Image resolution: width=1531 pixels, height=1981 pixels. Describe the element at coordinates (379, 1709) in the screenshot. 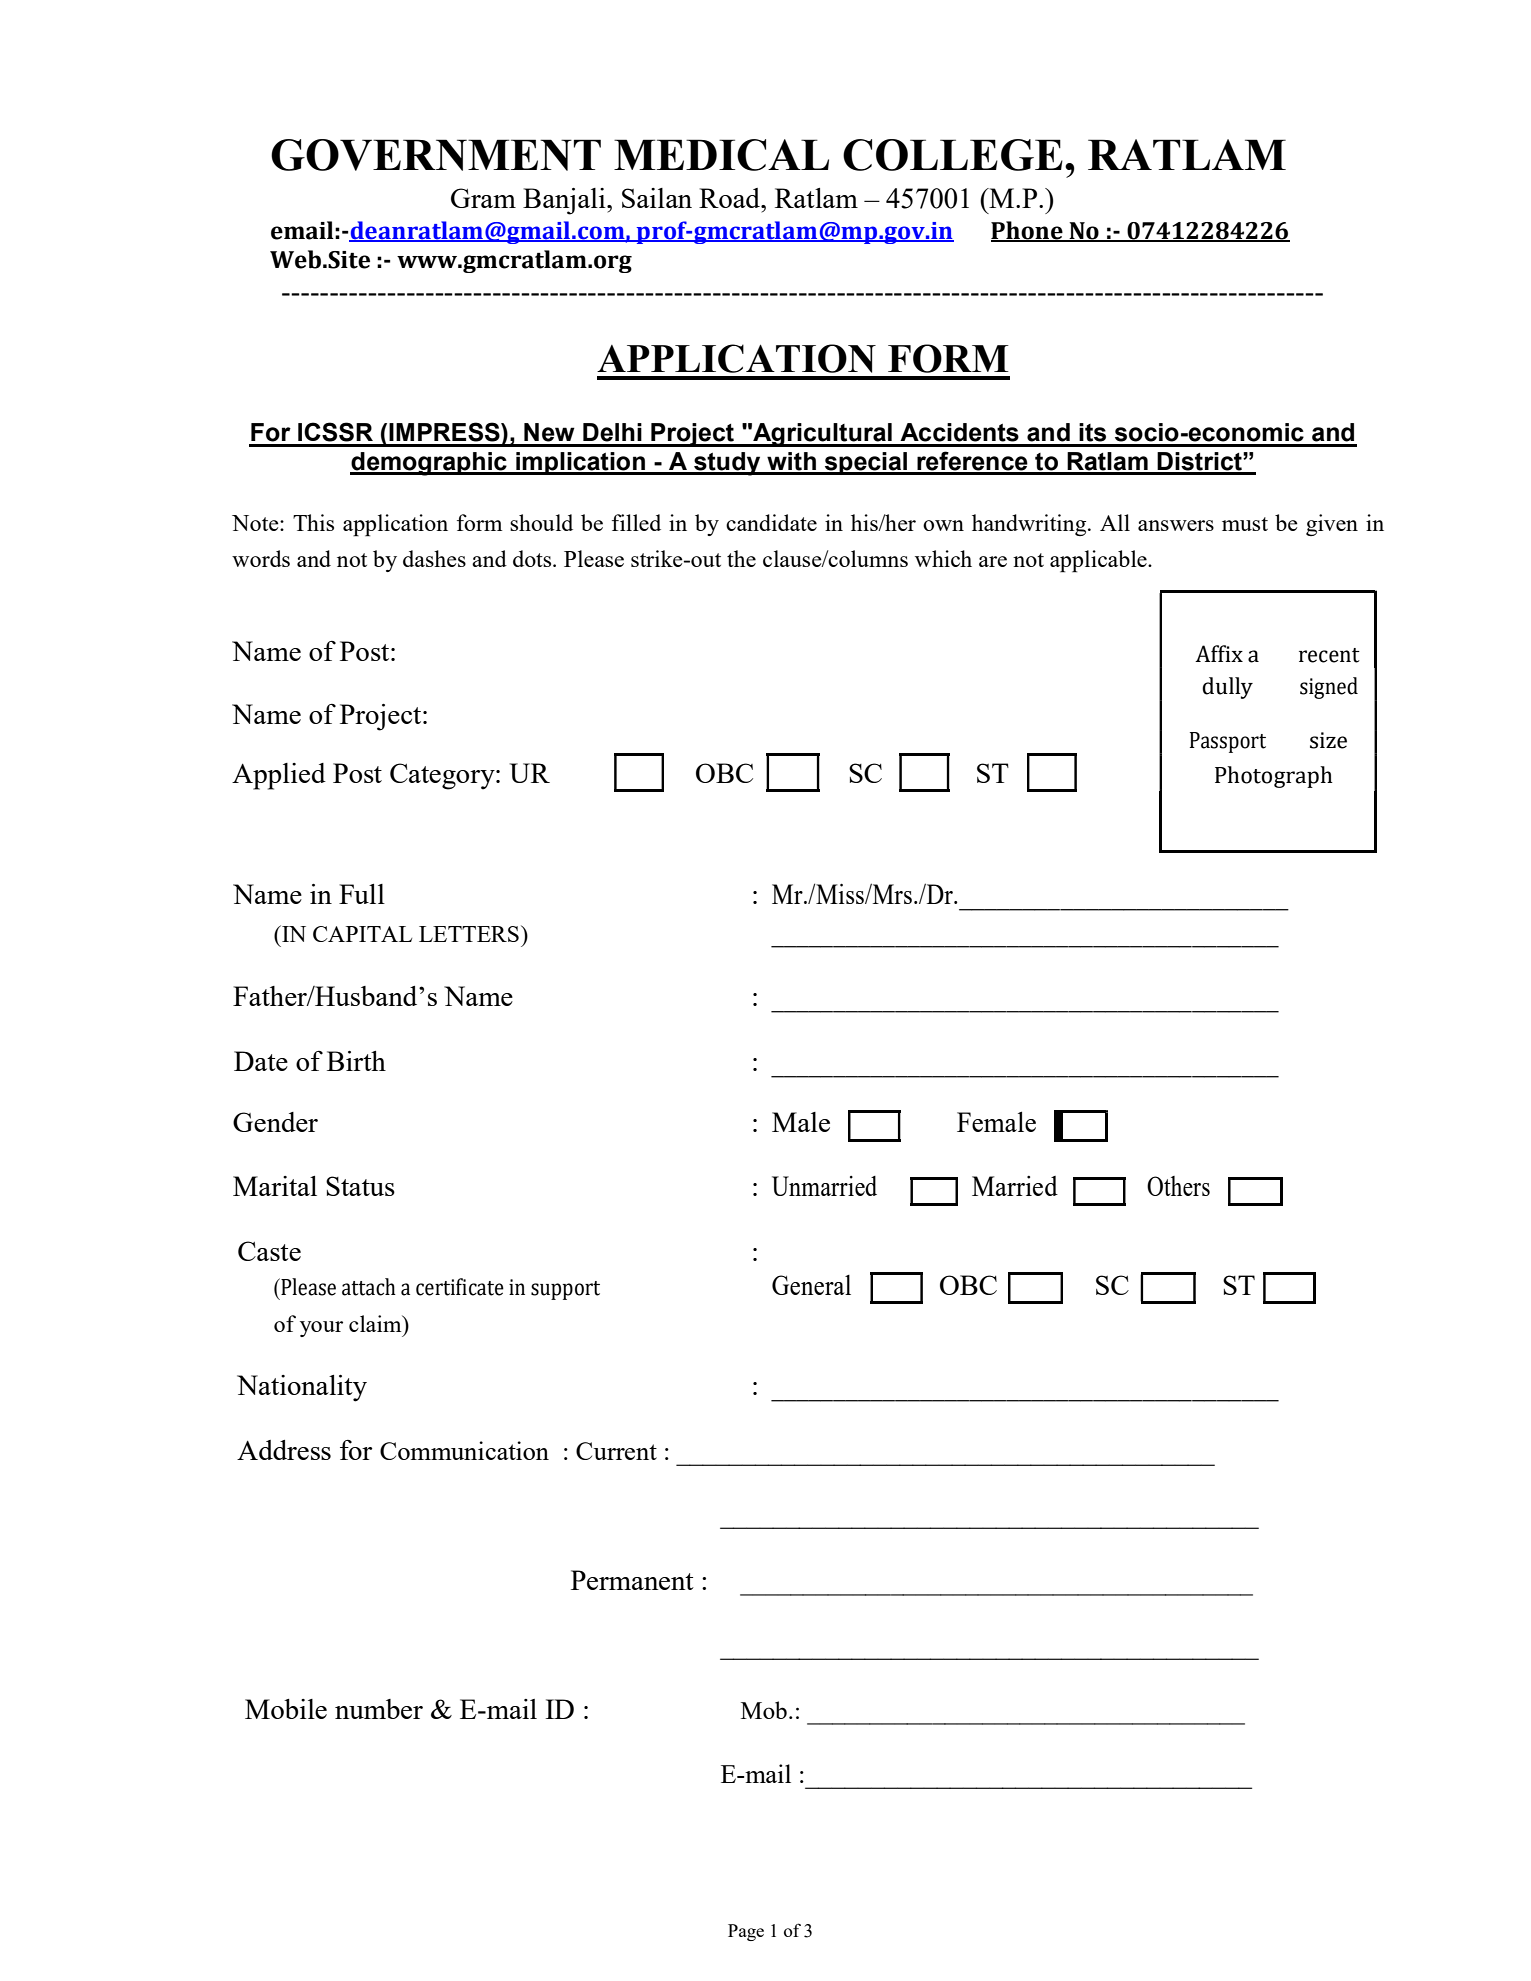

I see `number` at that location.
